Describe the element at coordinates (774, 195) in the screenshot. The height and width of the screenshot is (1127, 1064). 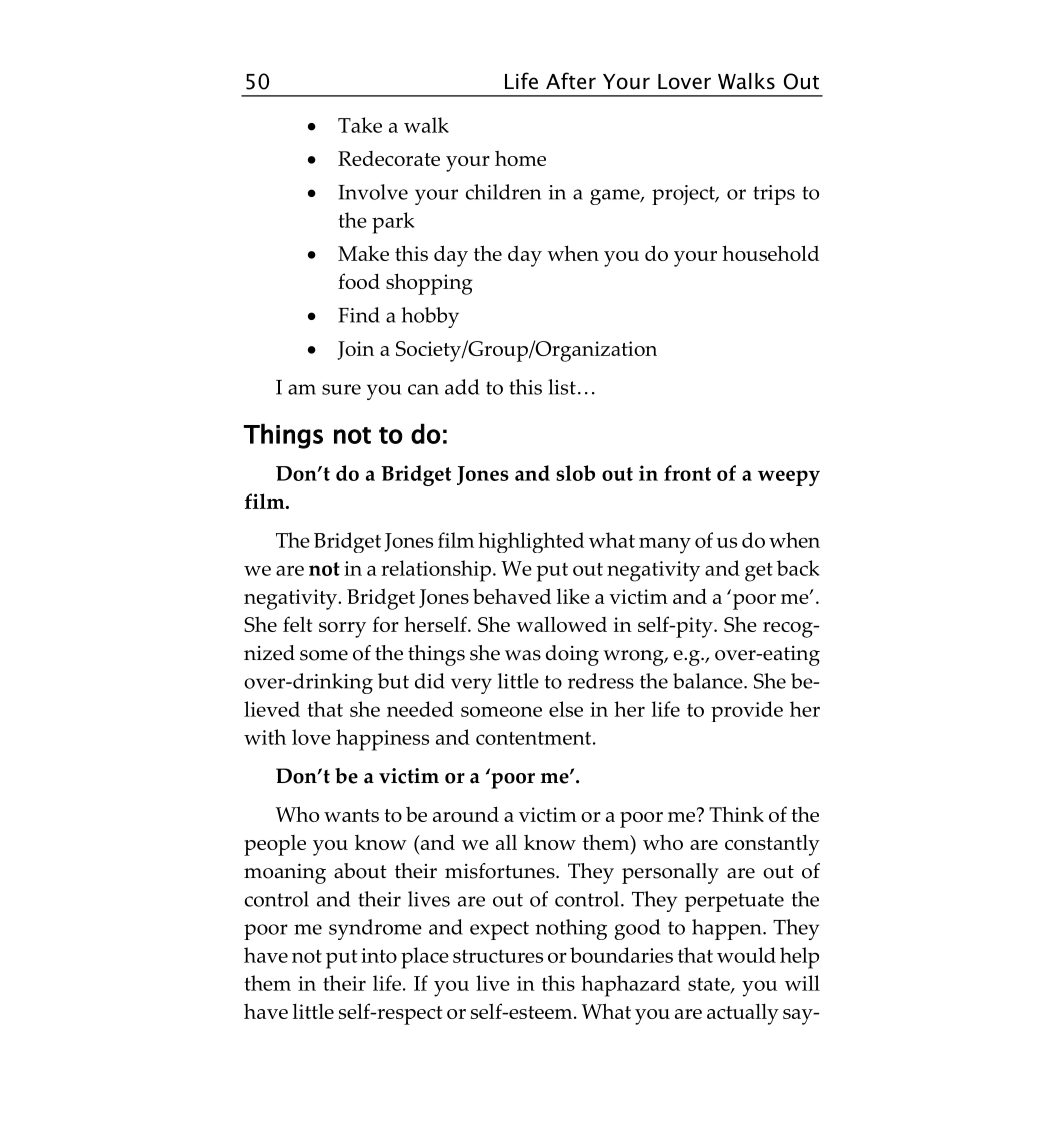
I see `trips` at that location.
